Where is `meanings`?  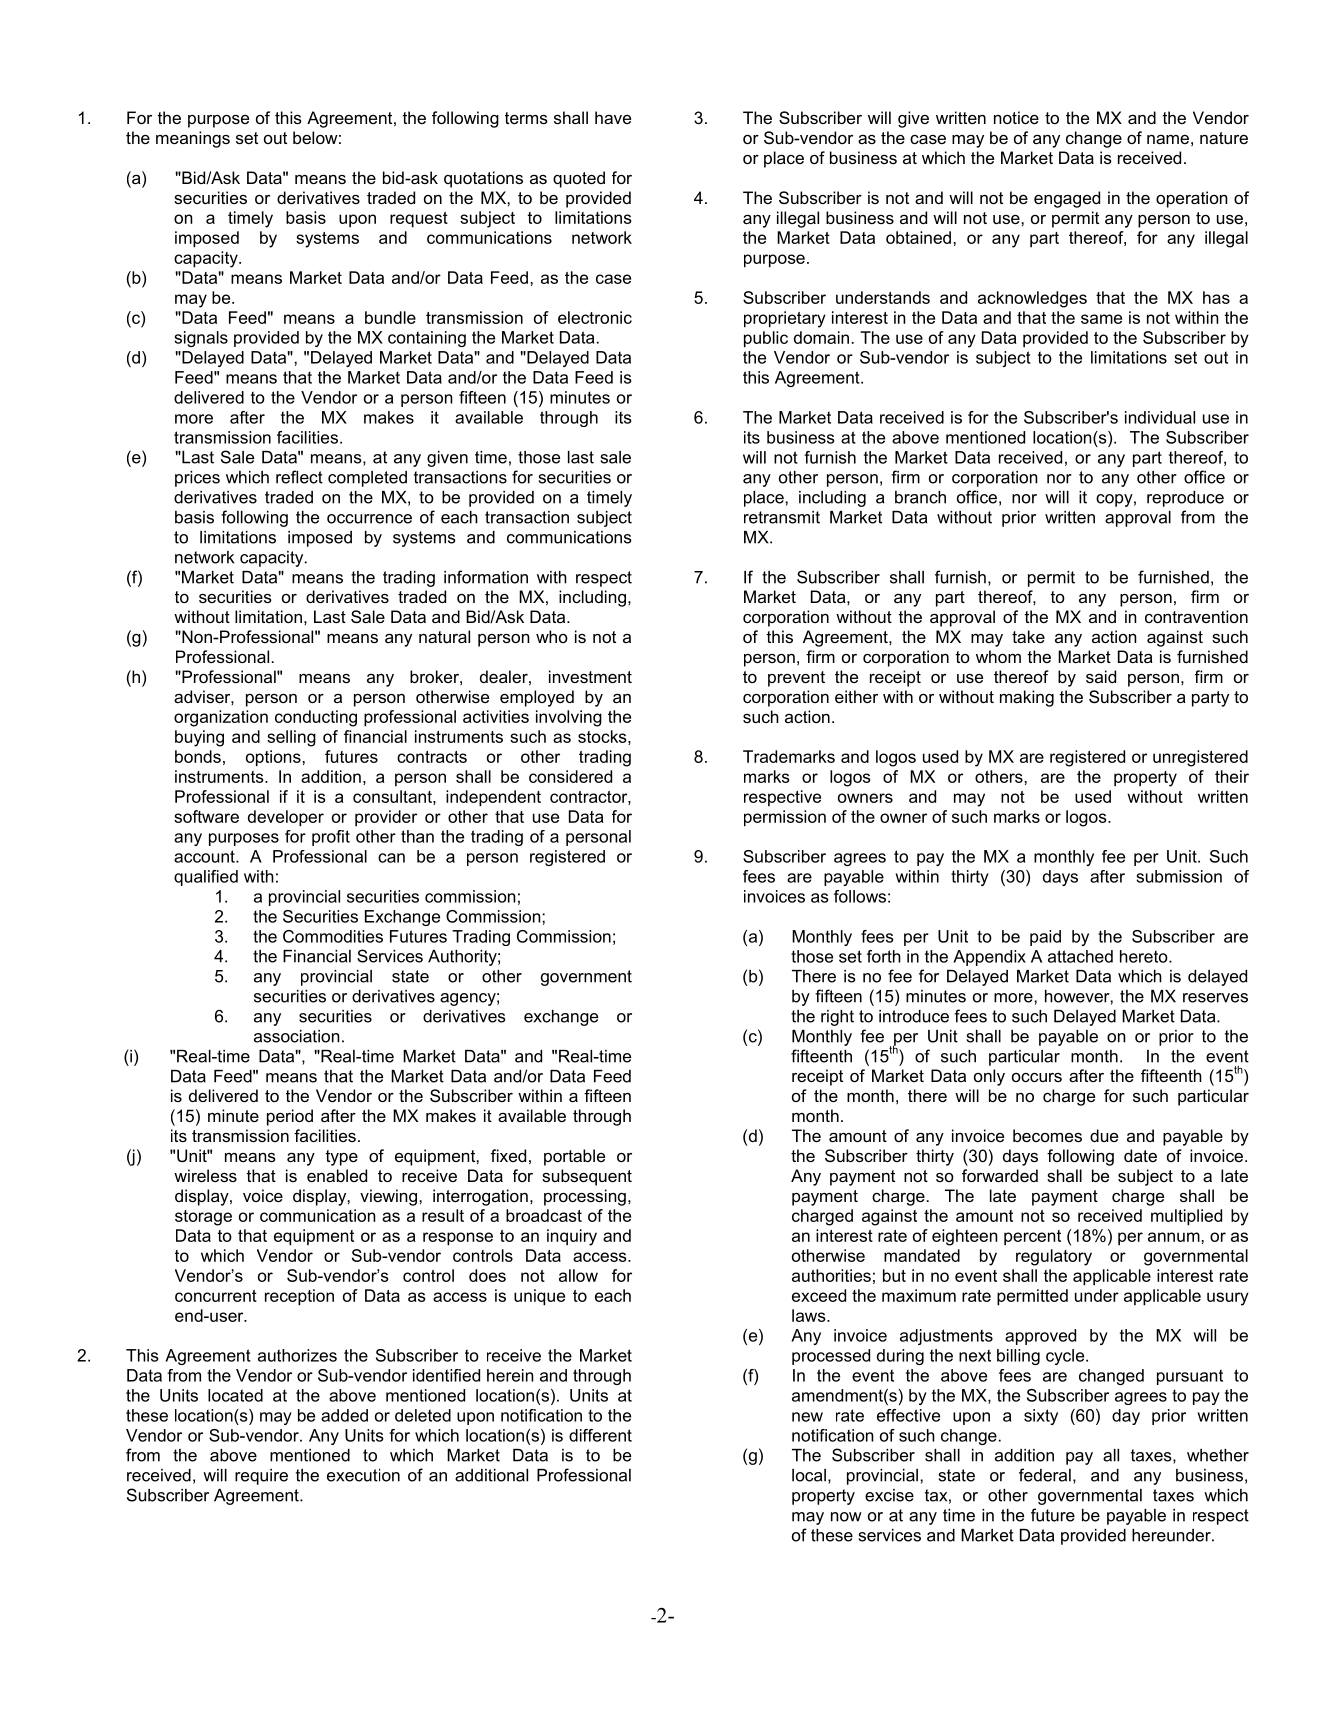
meanings is located at coordinates (193, 139).
